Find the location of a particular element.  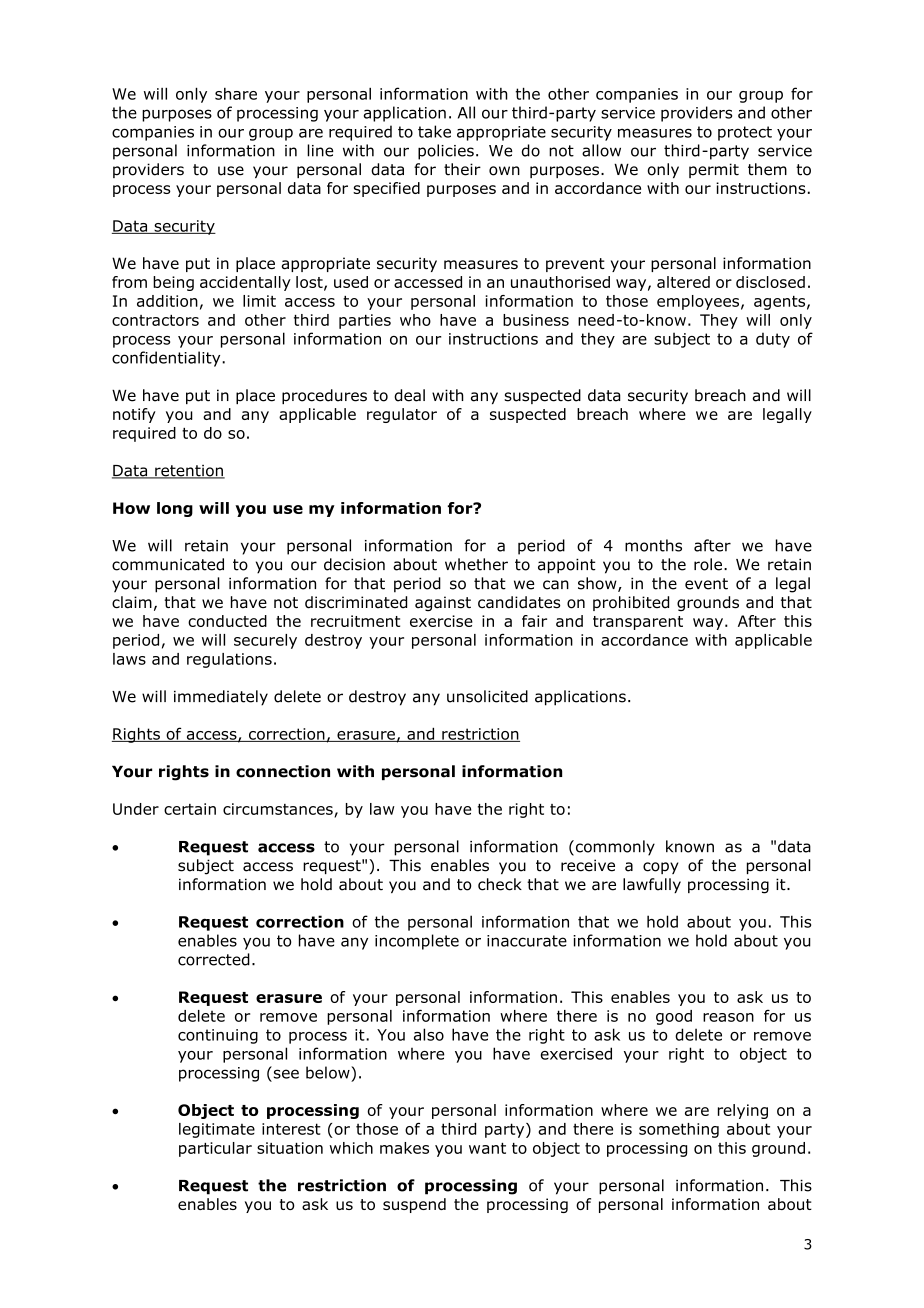

regulations is located at coordinates (229, 660).
